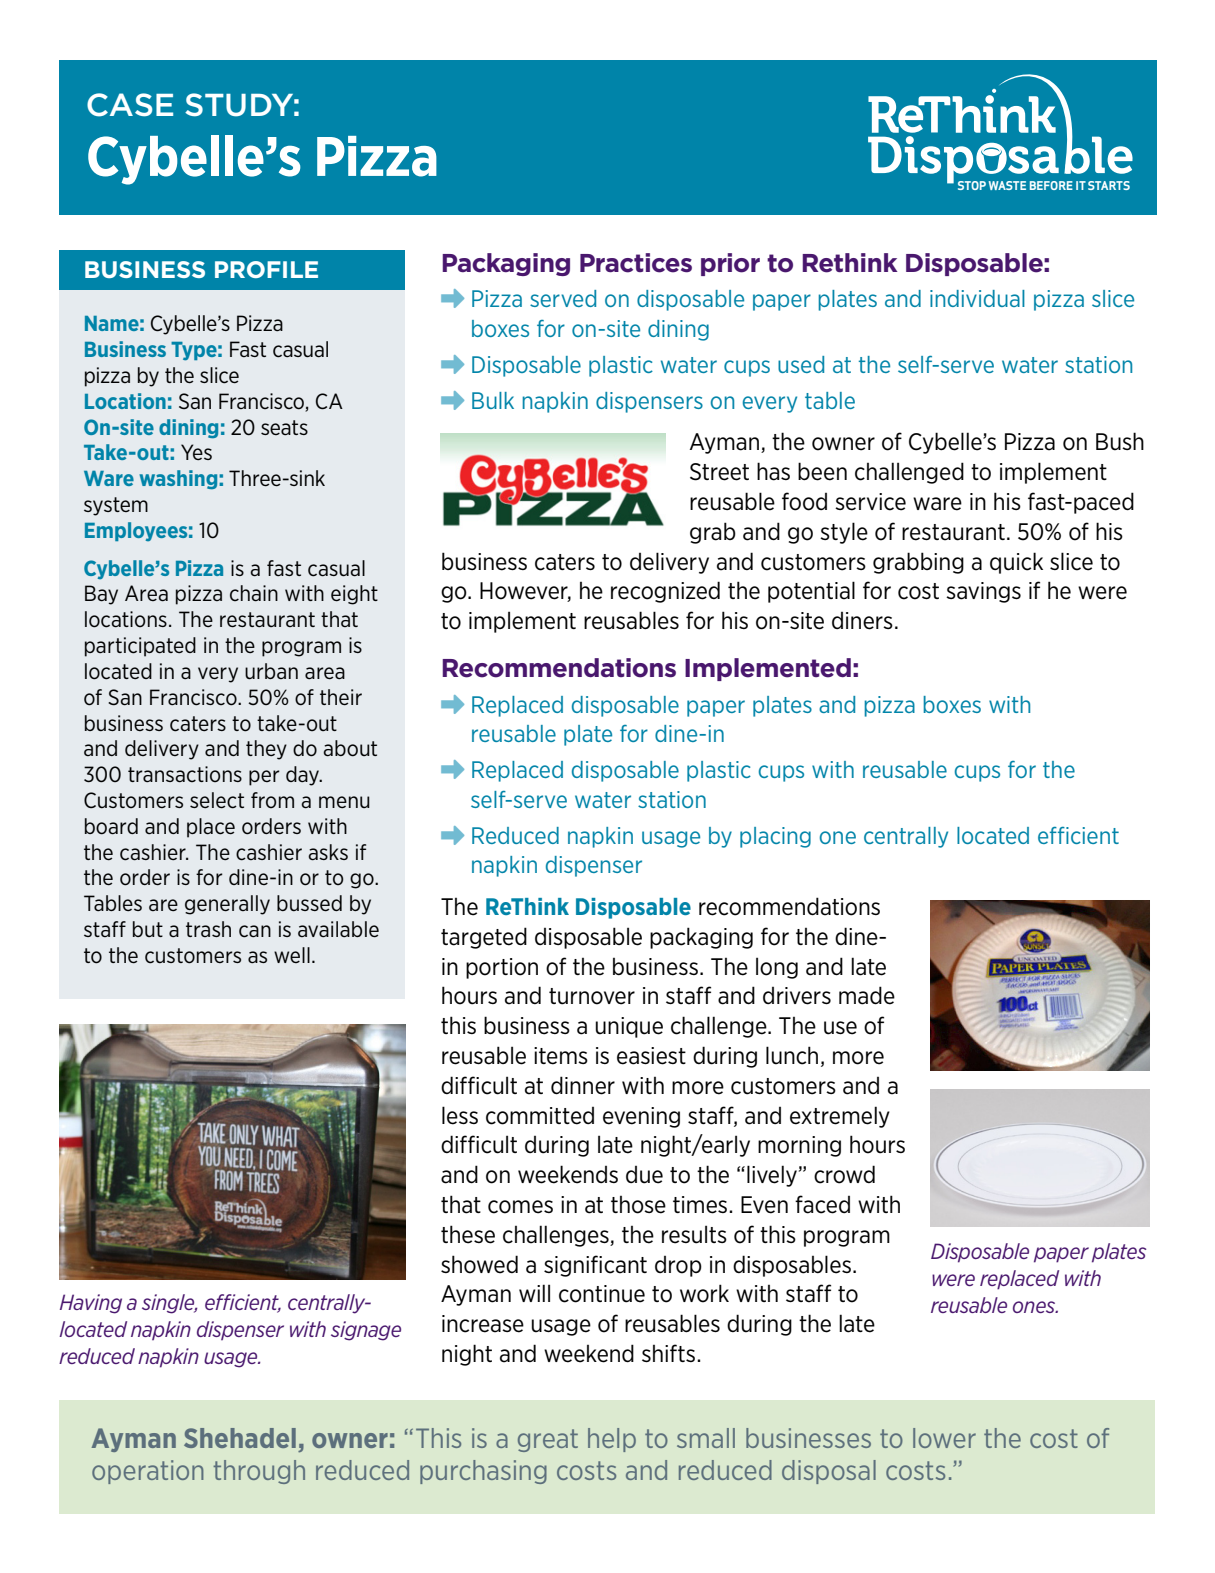  What do you see at coordinates (130, 105) in the image?
I see `CASE` at bounding box center [130, 105].
